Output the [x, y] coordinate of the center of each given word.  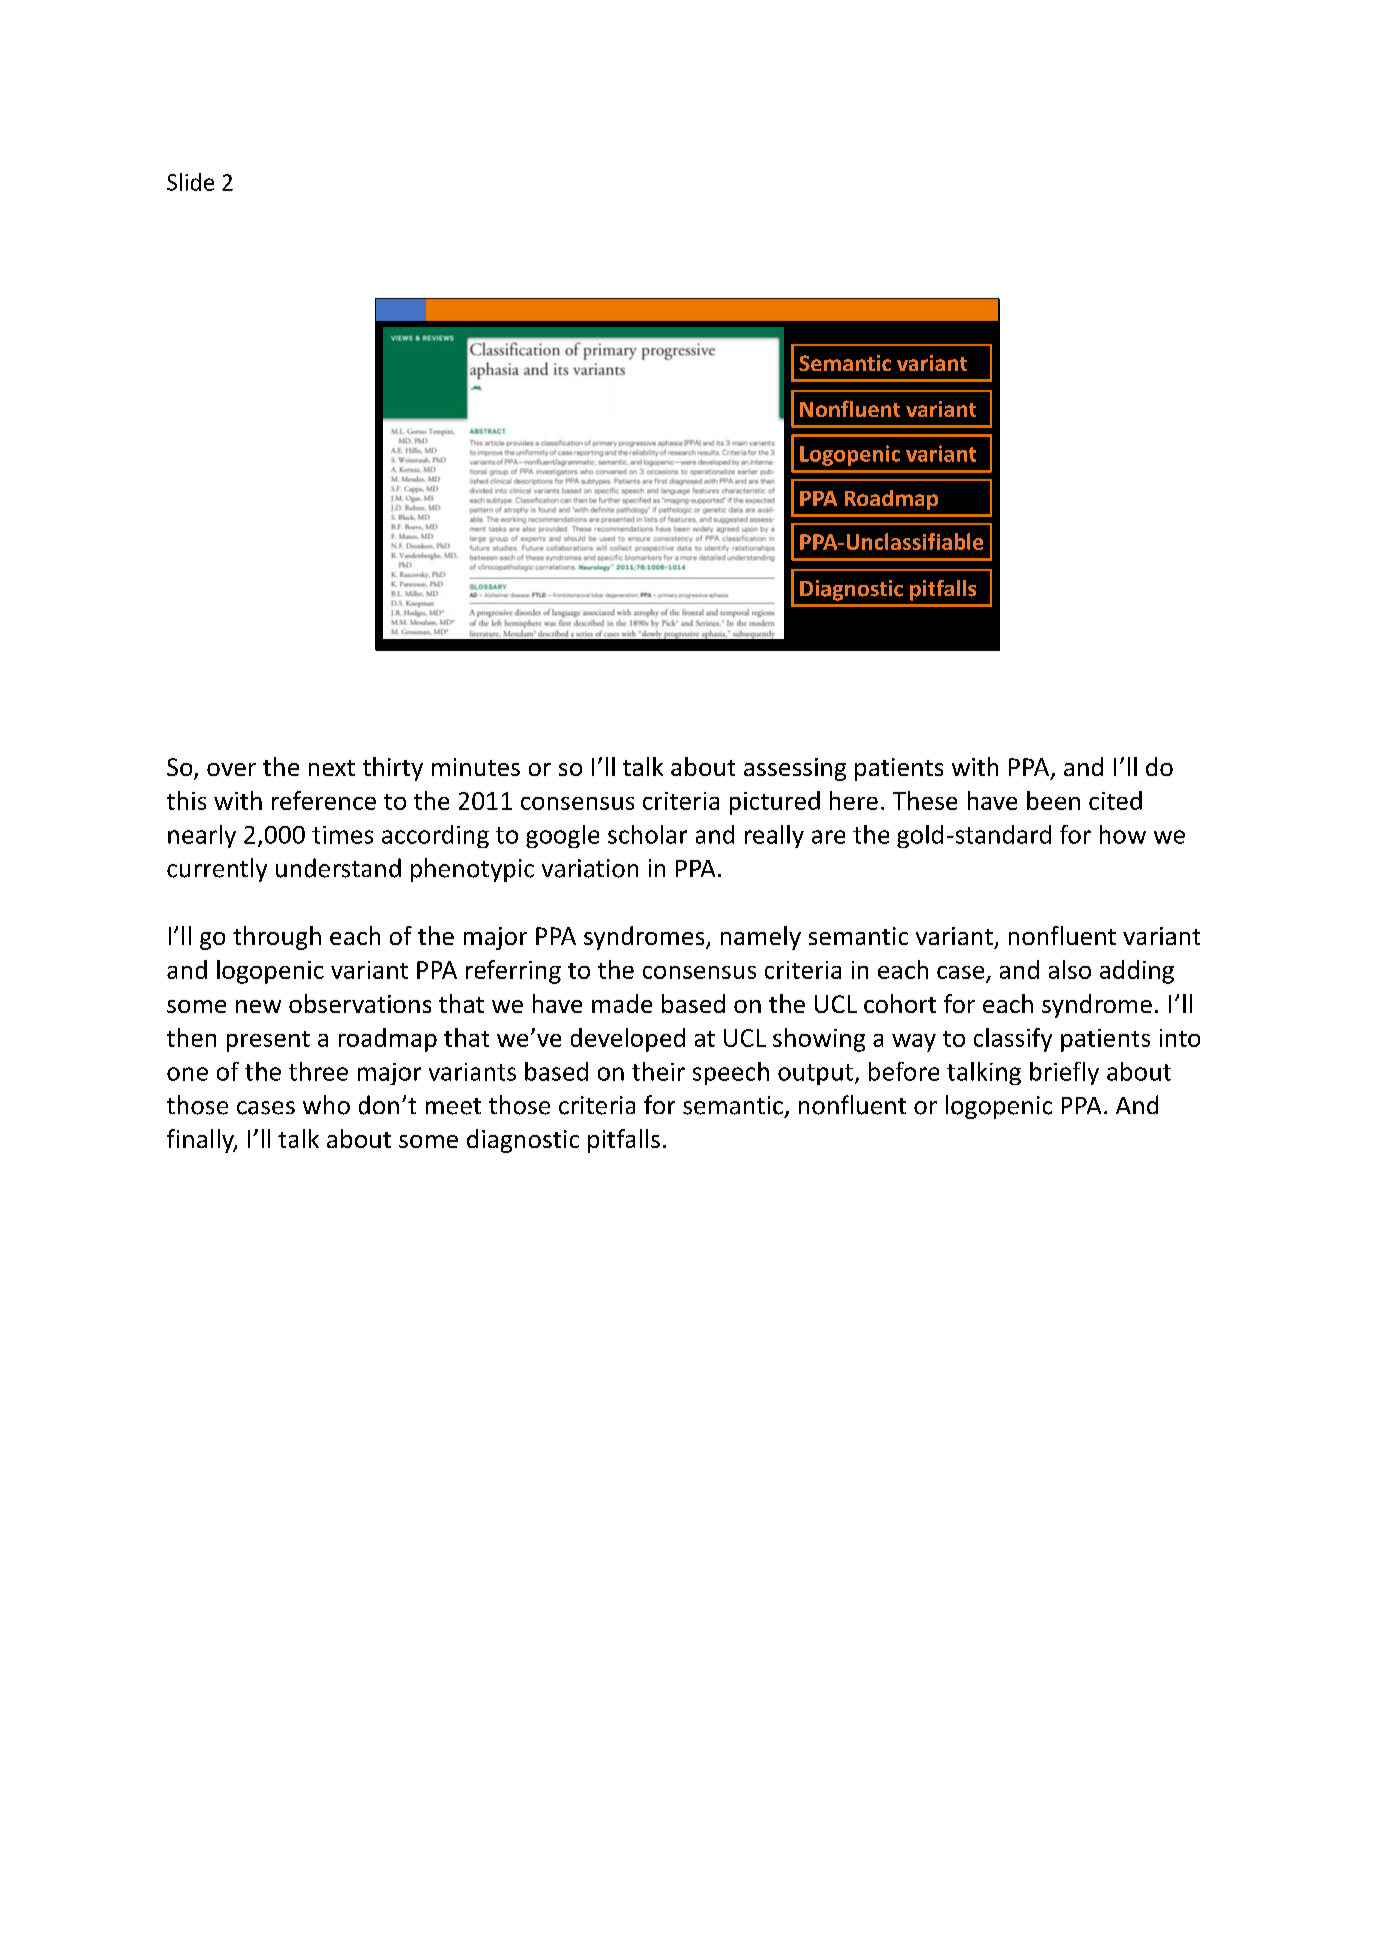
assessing [795, 769]
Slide [190, 182]
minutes [476, 767]
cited [1115, 800]
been [1053, 800]
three [318, 1071]
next [332, 768]
